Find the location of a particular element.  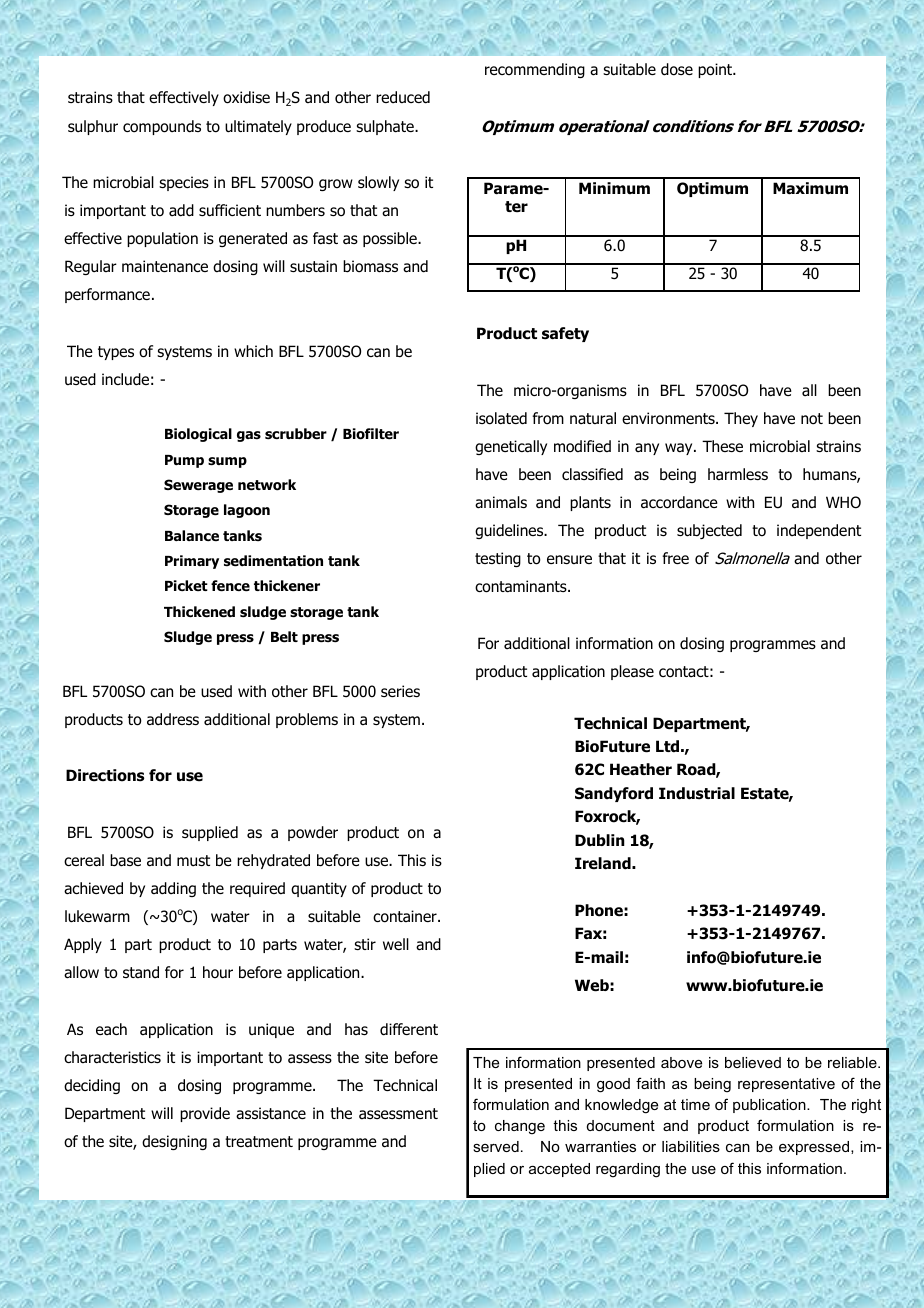

designing is located at coordinates (174, 1142).
